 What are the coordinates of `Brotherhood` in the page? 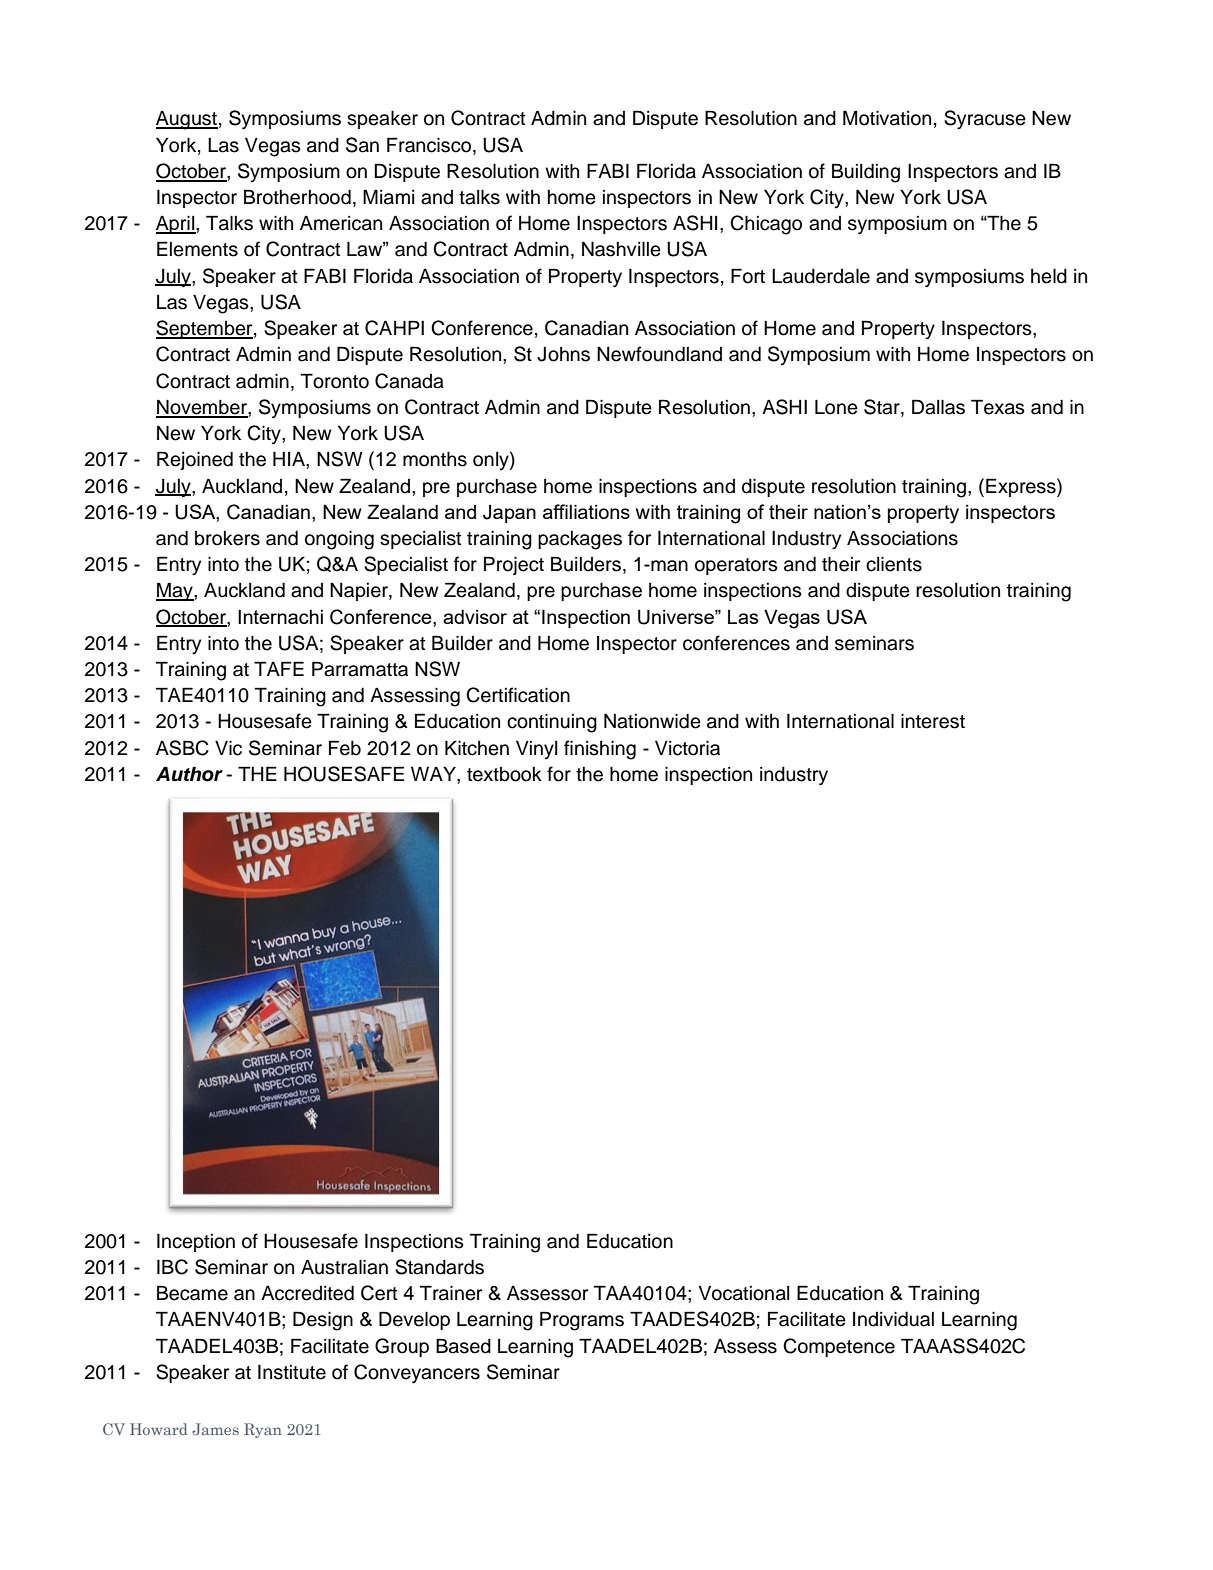 It's located at (297, 197).
